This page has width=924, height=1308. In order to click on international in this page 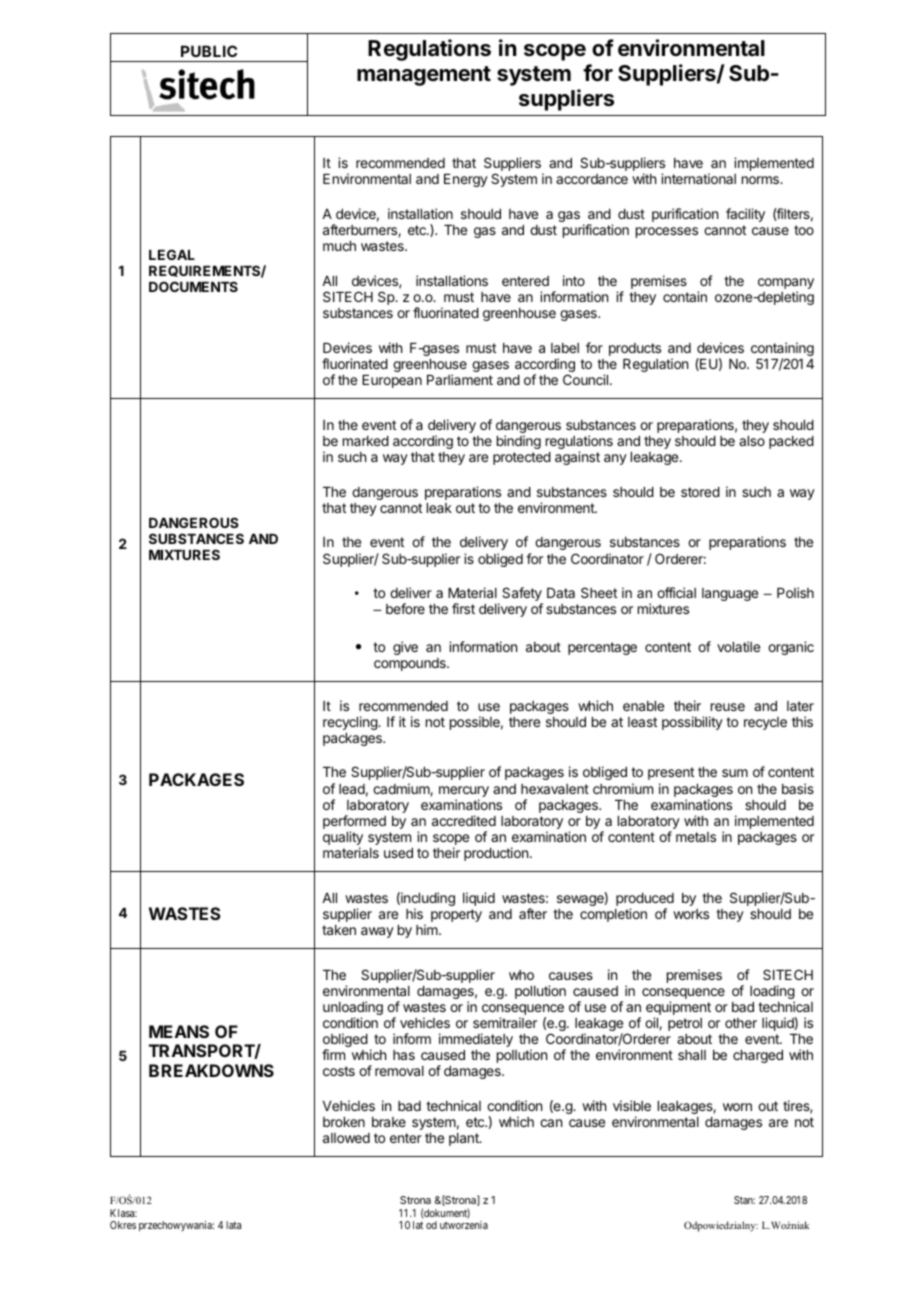, I will do `click(698, 178)`.
